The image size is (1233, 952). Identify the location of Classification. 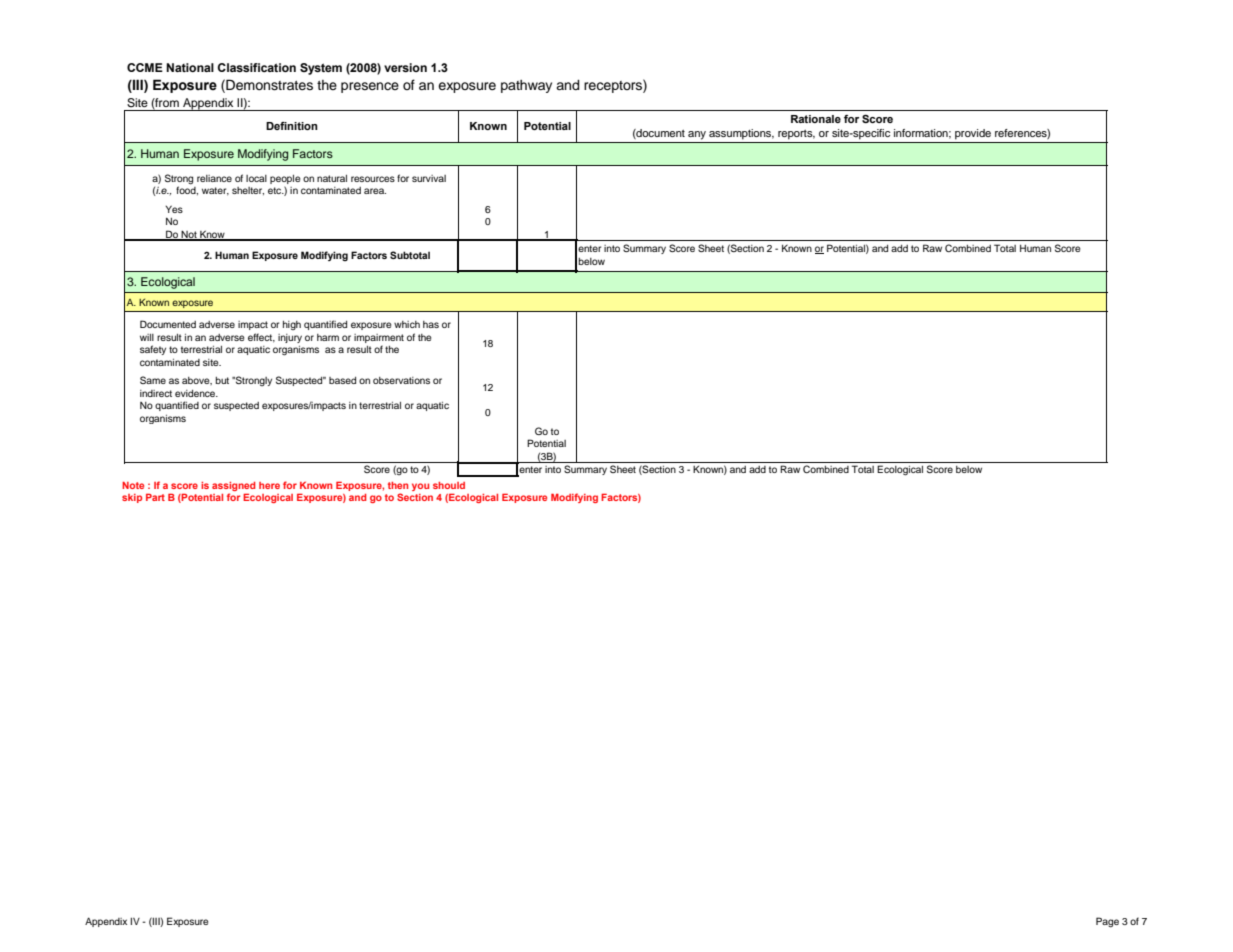
(256, 67).
